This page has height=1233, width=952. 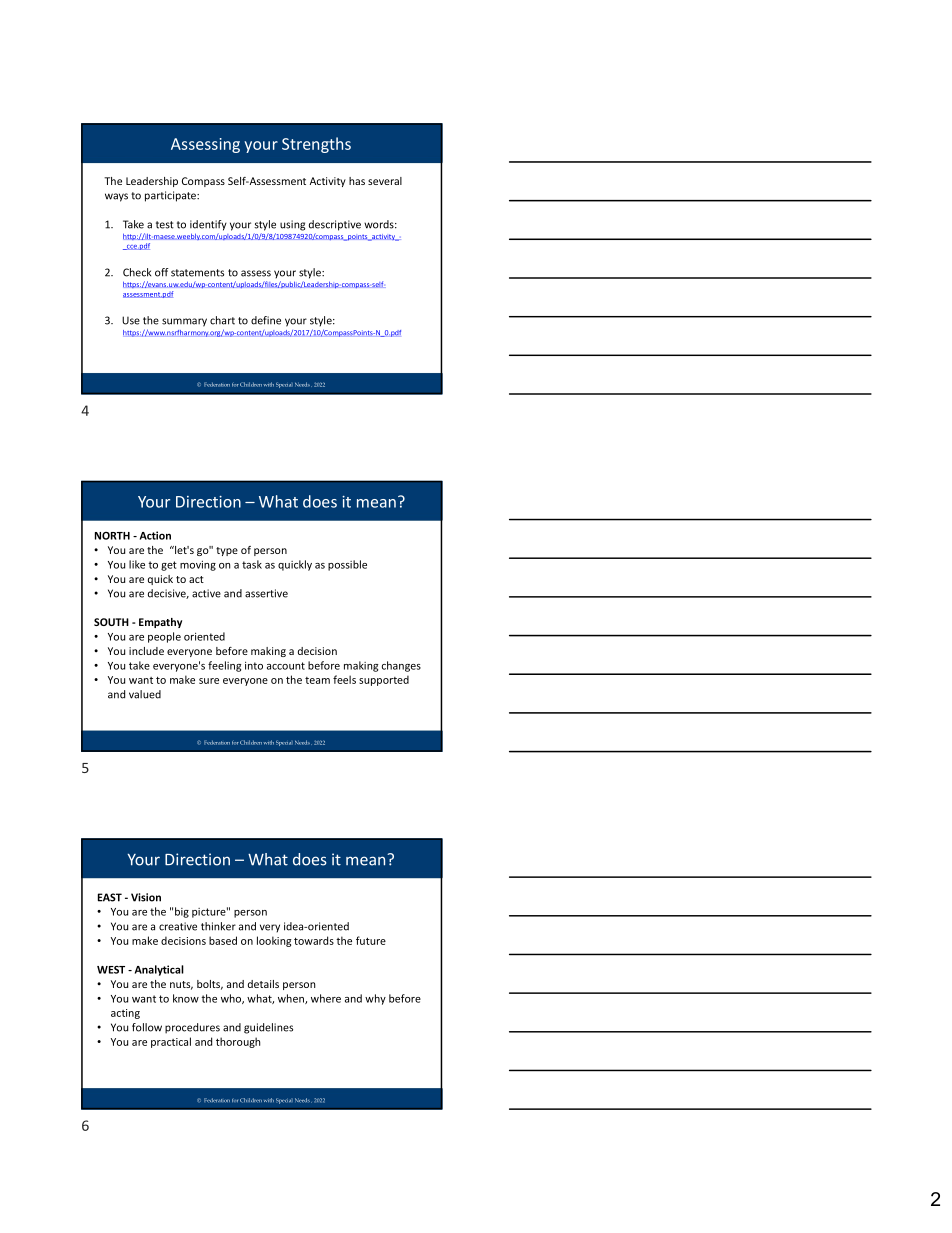 I want to click on has, so click(x=357, y=181).
